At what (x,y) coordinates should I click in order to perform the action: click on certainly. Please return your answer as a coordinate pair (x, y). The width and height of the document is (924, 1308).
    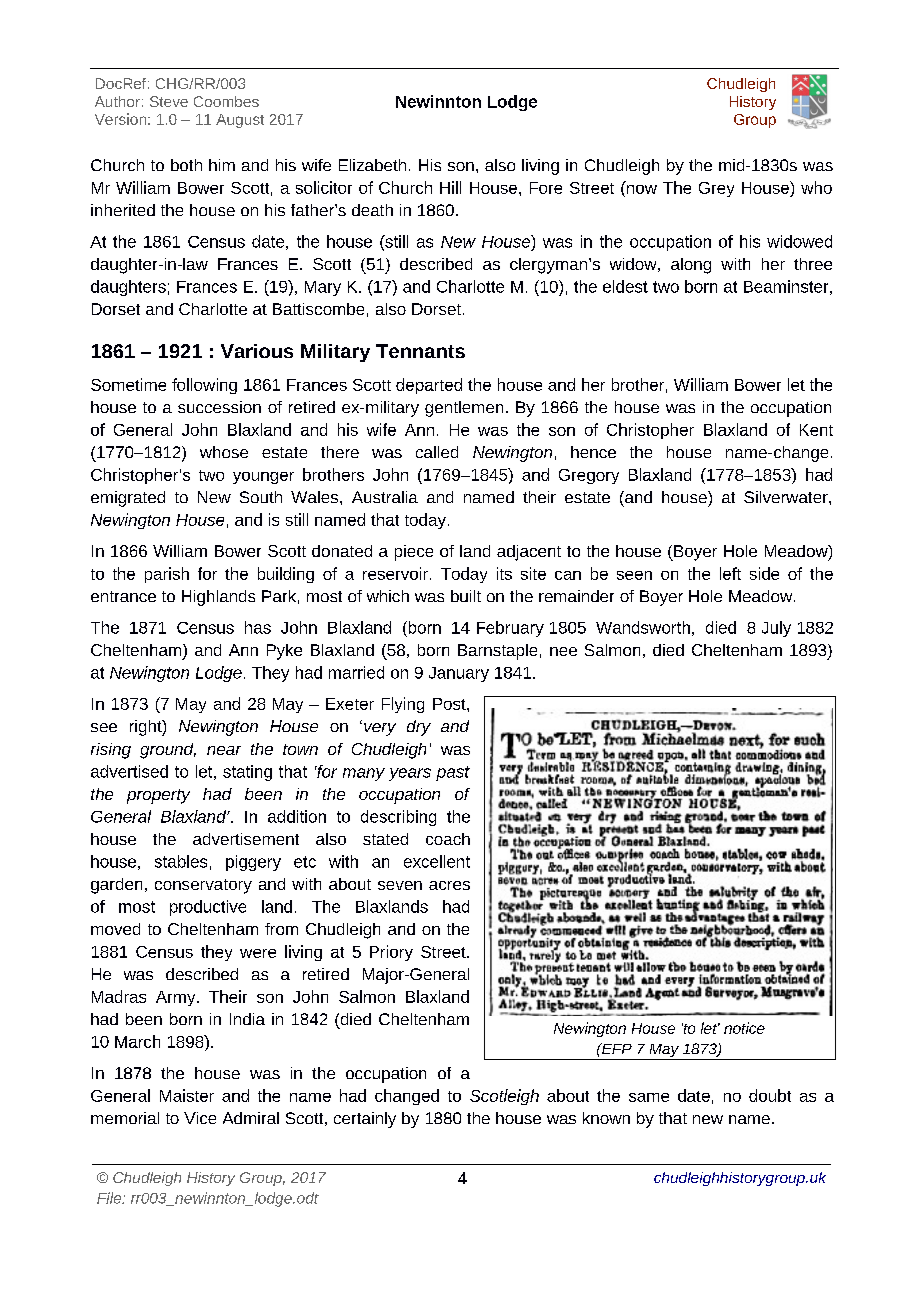
    Looking at the image, I should click on (365, 1120).
